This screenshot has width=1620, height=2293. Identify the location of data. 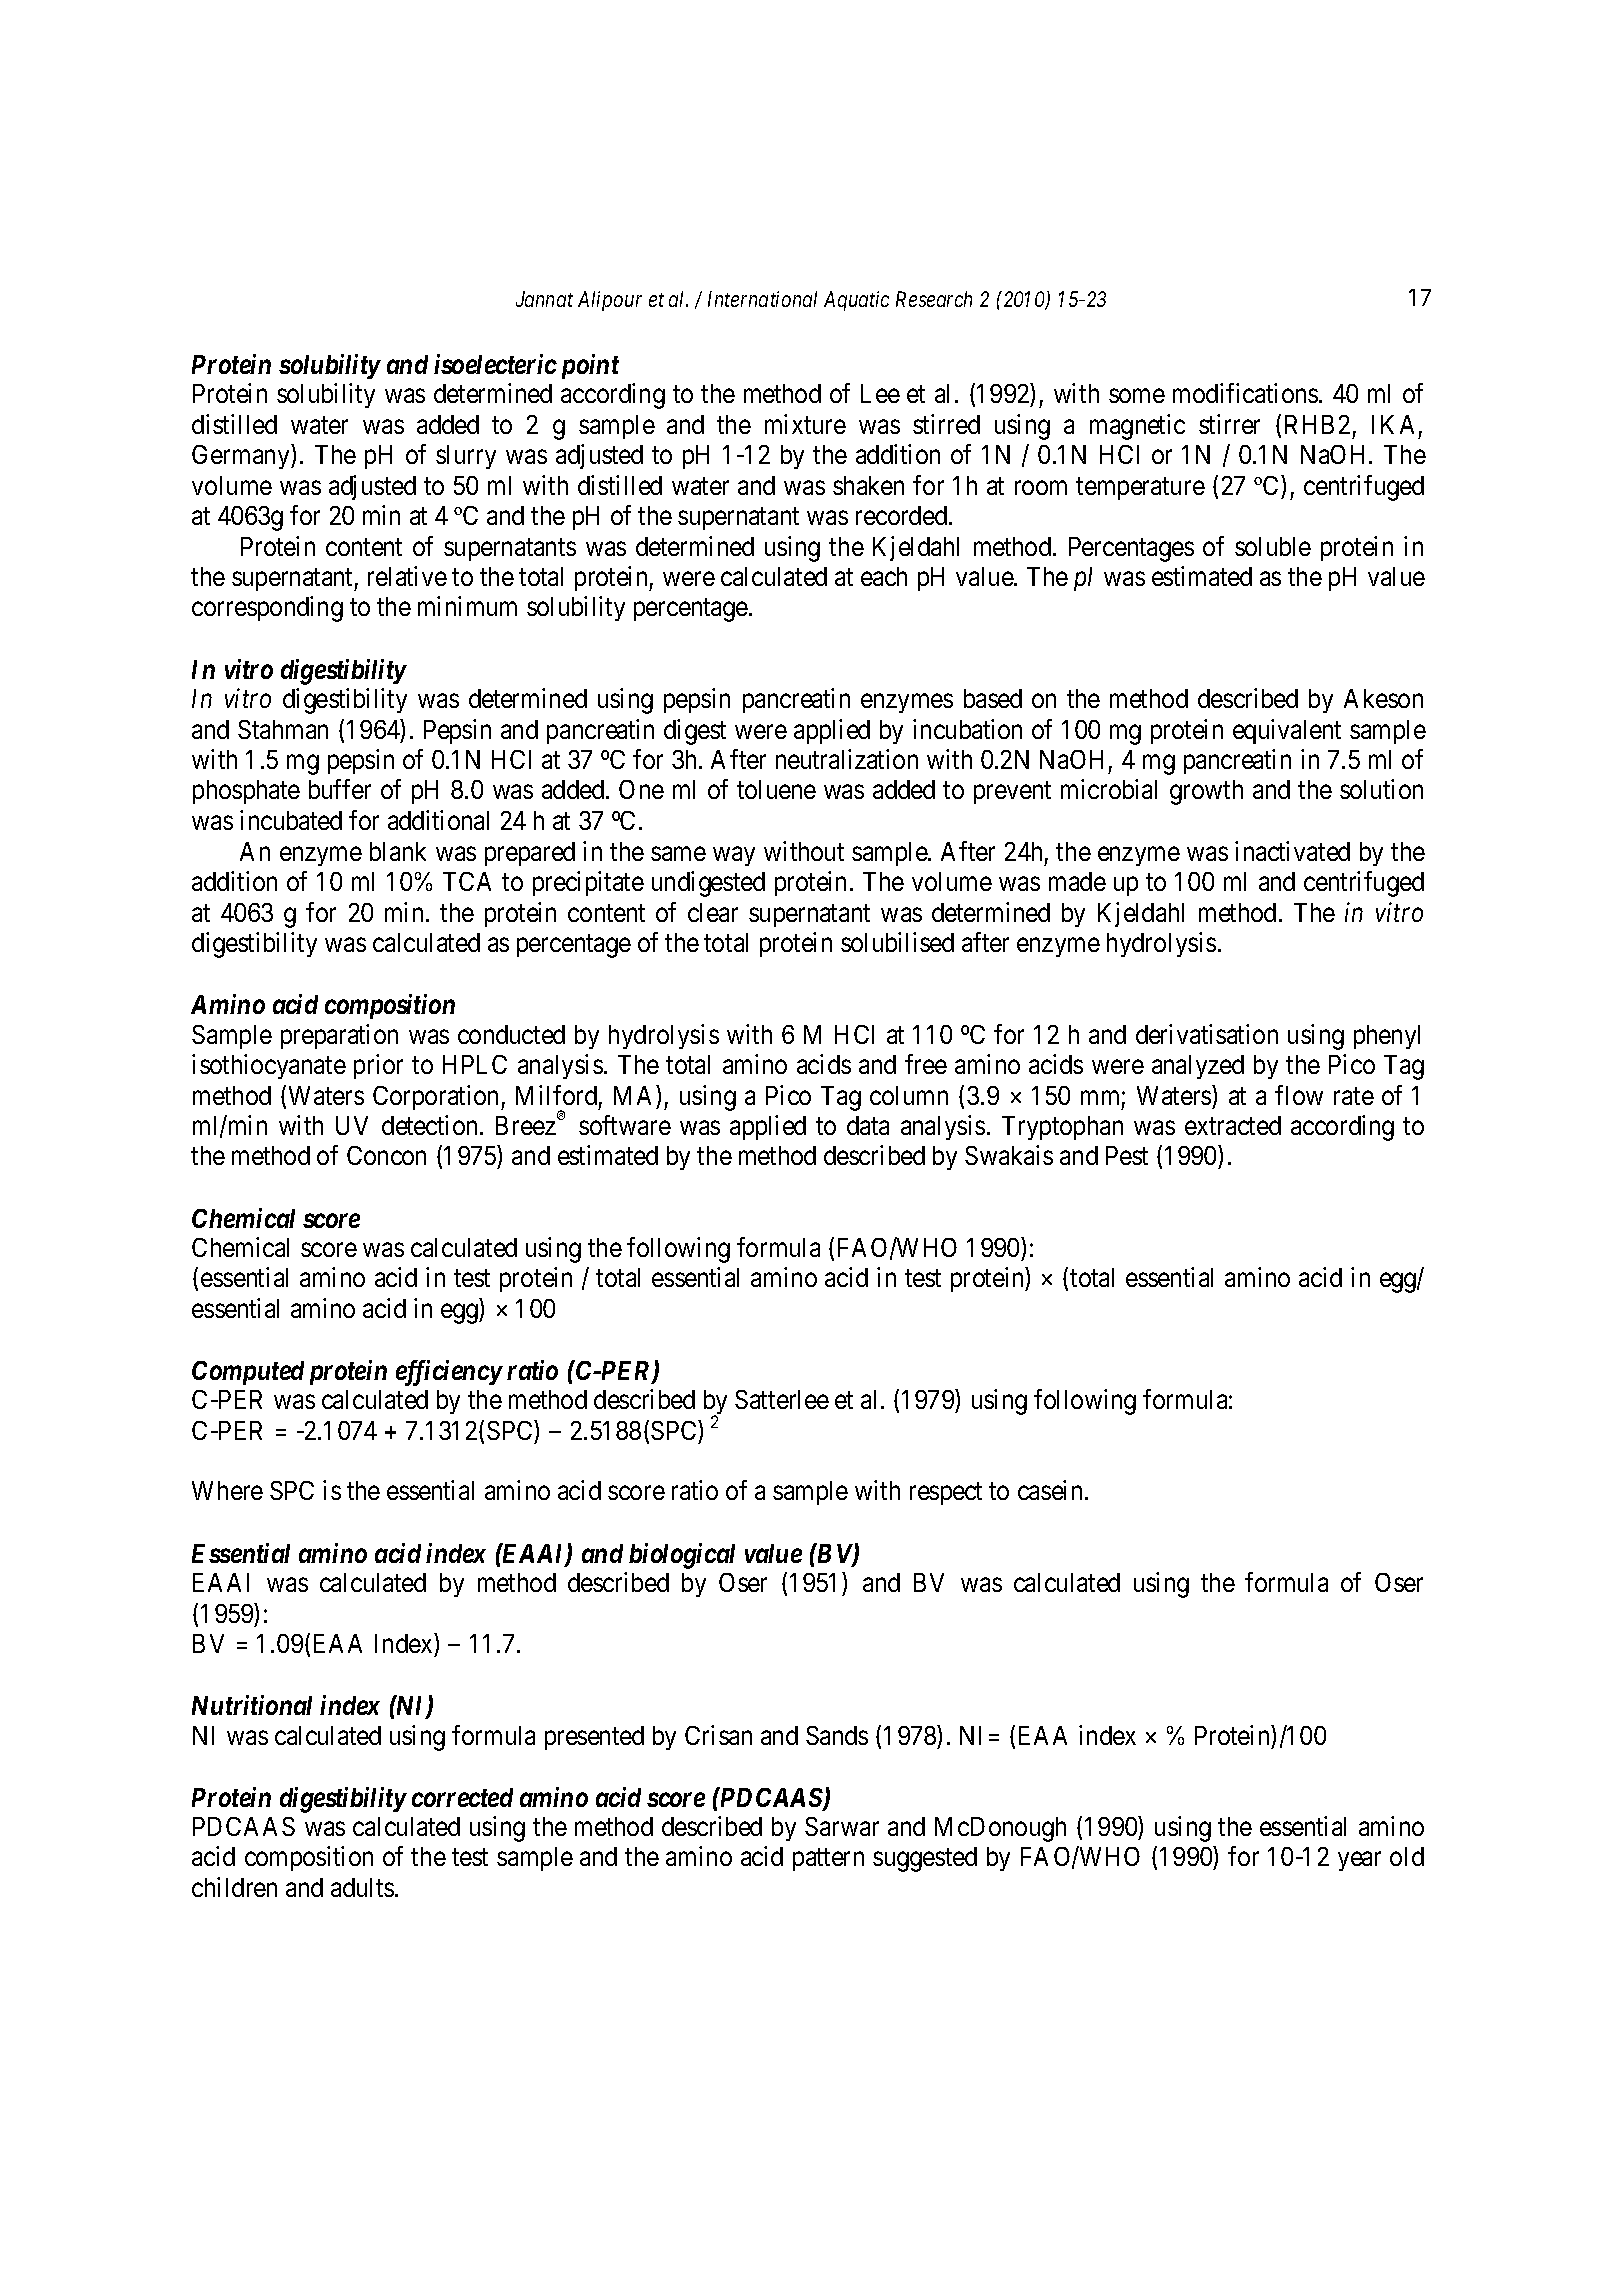
(868, 1125).
